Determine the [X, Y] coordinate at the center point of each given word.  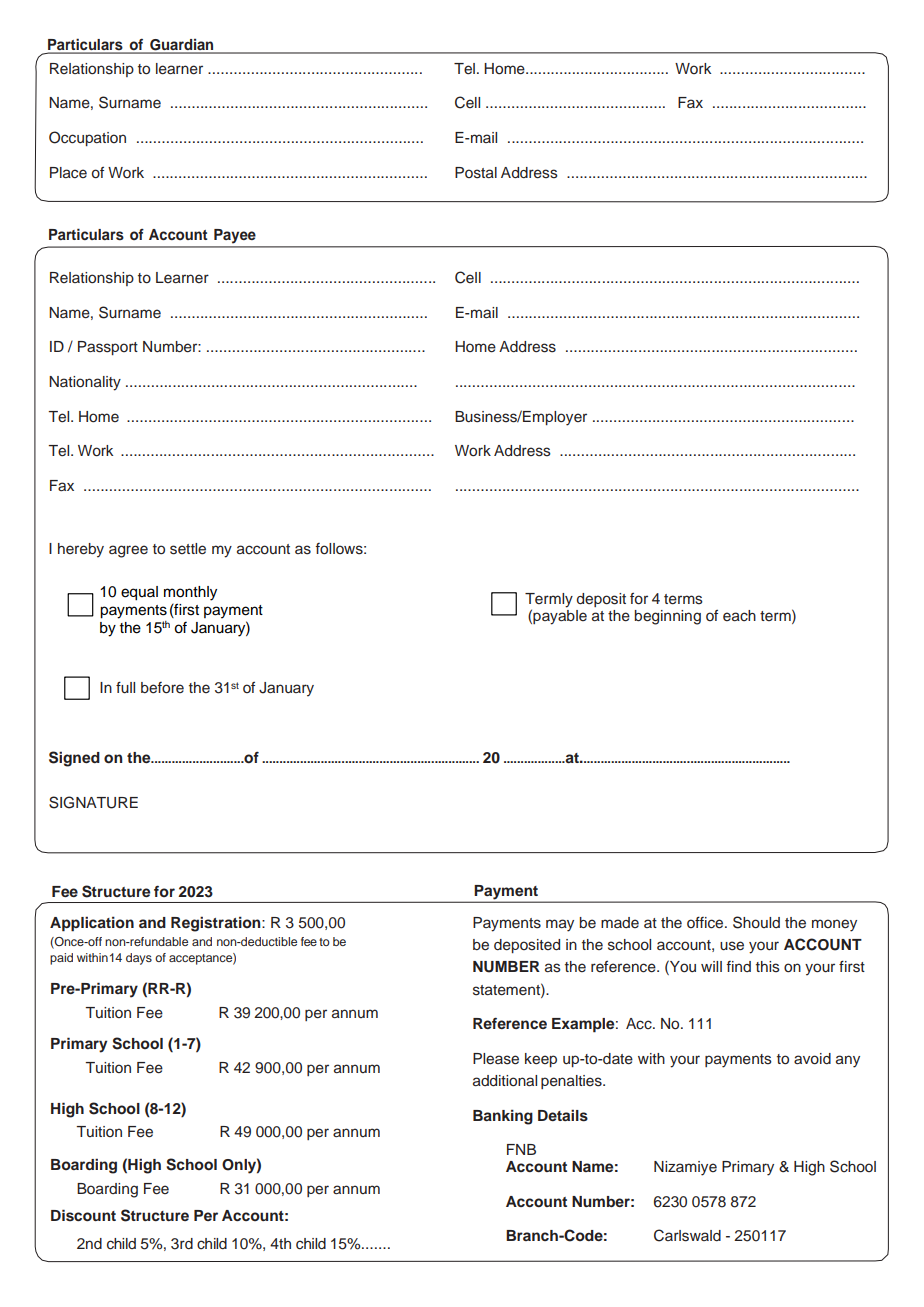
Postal [476, 173]
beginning [668, 617]
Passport [108, 348]
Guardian [182, 46]
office [706, 922]
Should [756, 922]
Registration [217, 924]
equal [139, 593]
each [739, 615]
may [560, 925]
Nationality [85, 383]
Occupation [87, 138]
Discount [83, 1215]
